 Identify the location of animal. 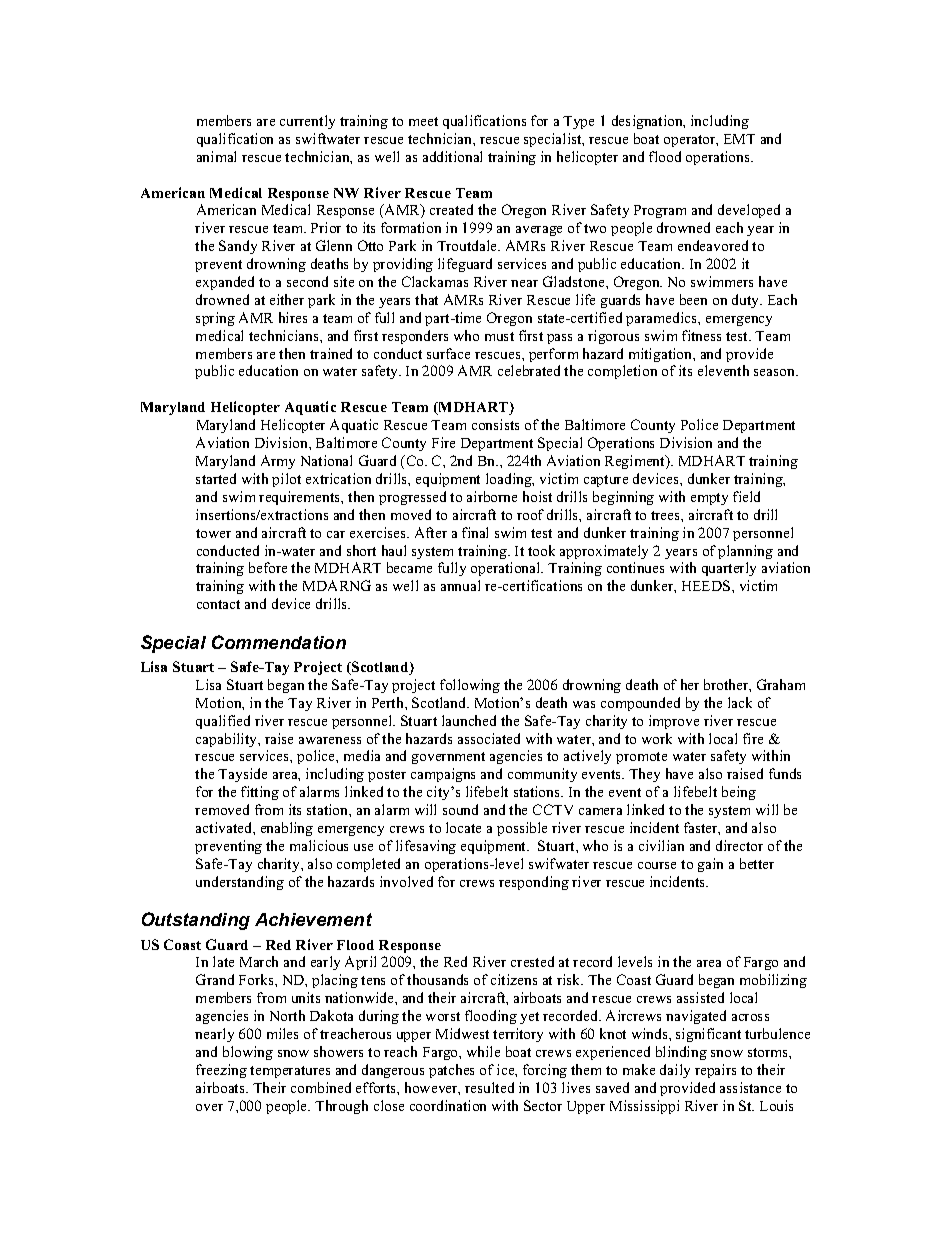
(216, 156).
